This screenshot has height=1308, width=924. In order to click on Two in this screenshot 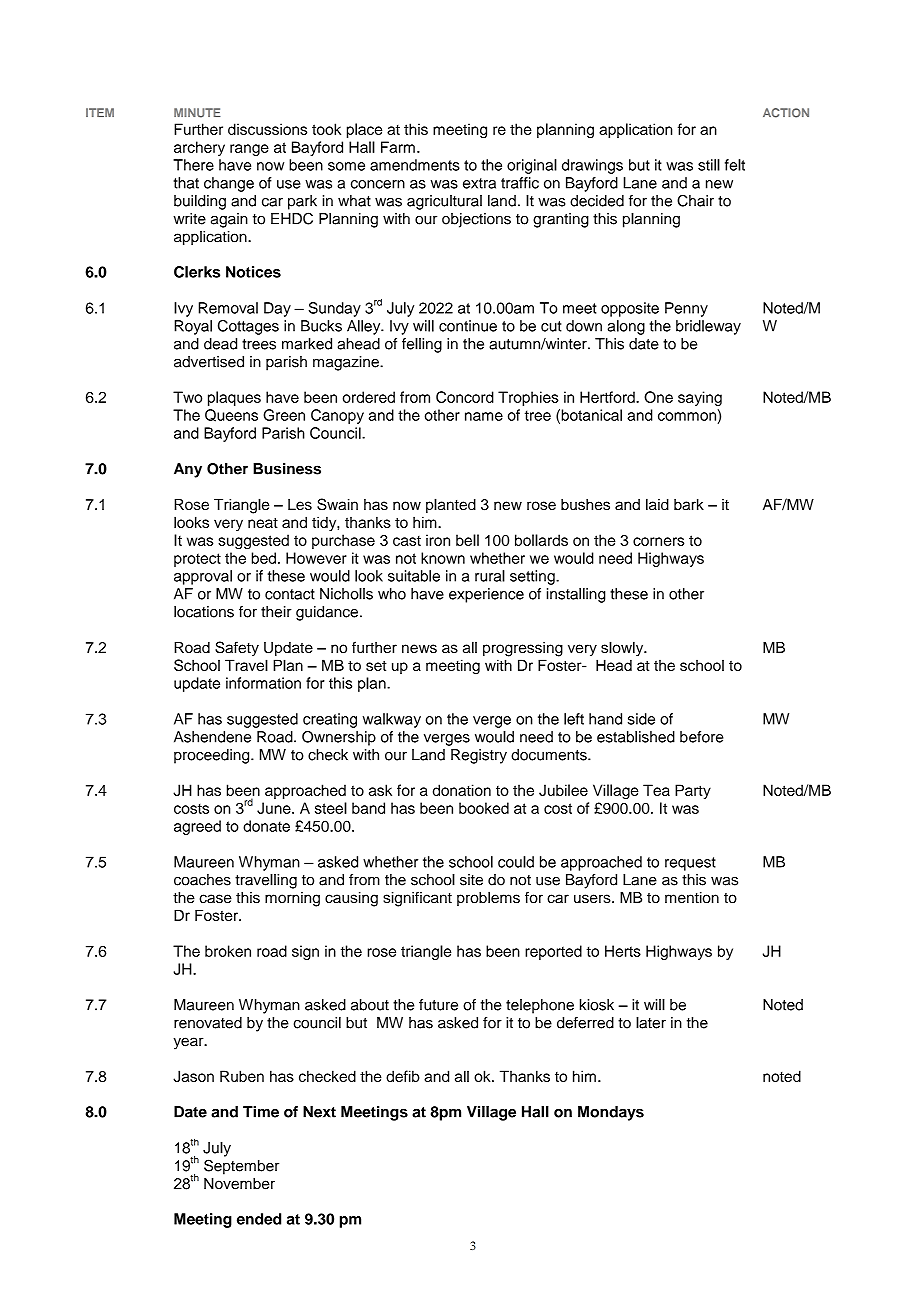, I will do `click(187, 397)`.
